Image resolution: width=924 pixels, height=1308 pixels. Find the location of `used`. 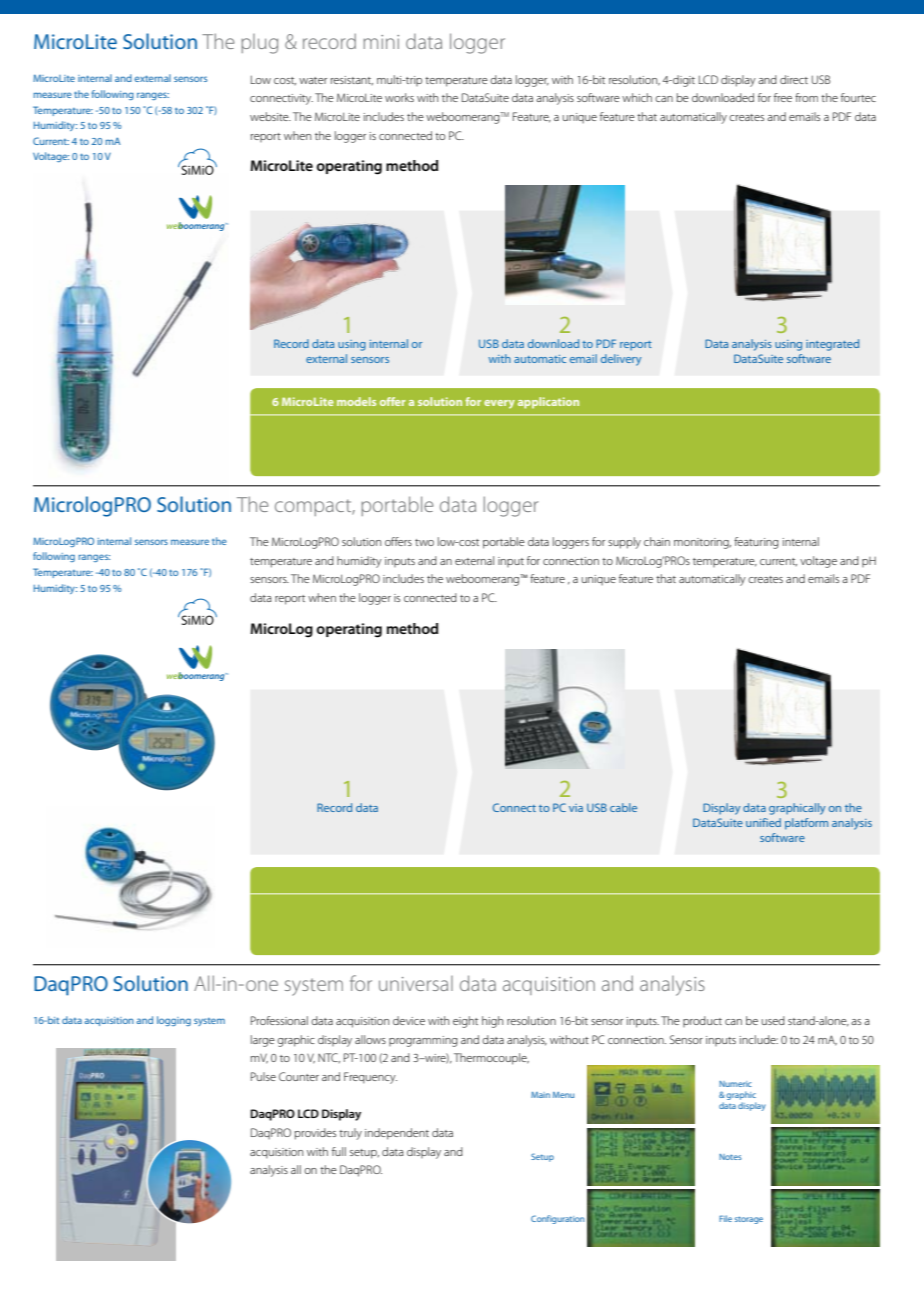

used is located at coordinates (773, 1020).
